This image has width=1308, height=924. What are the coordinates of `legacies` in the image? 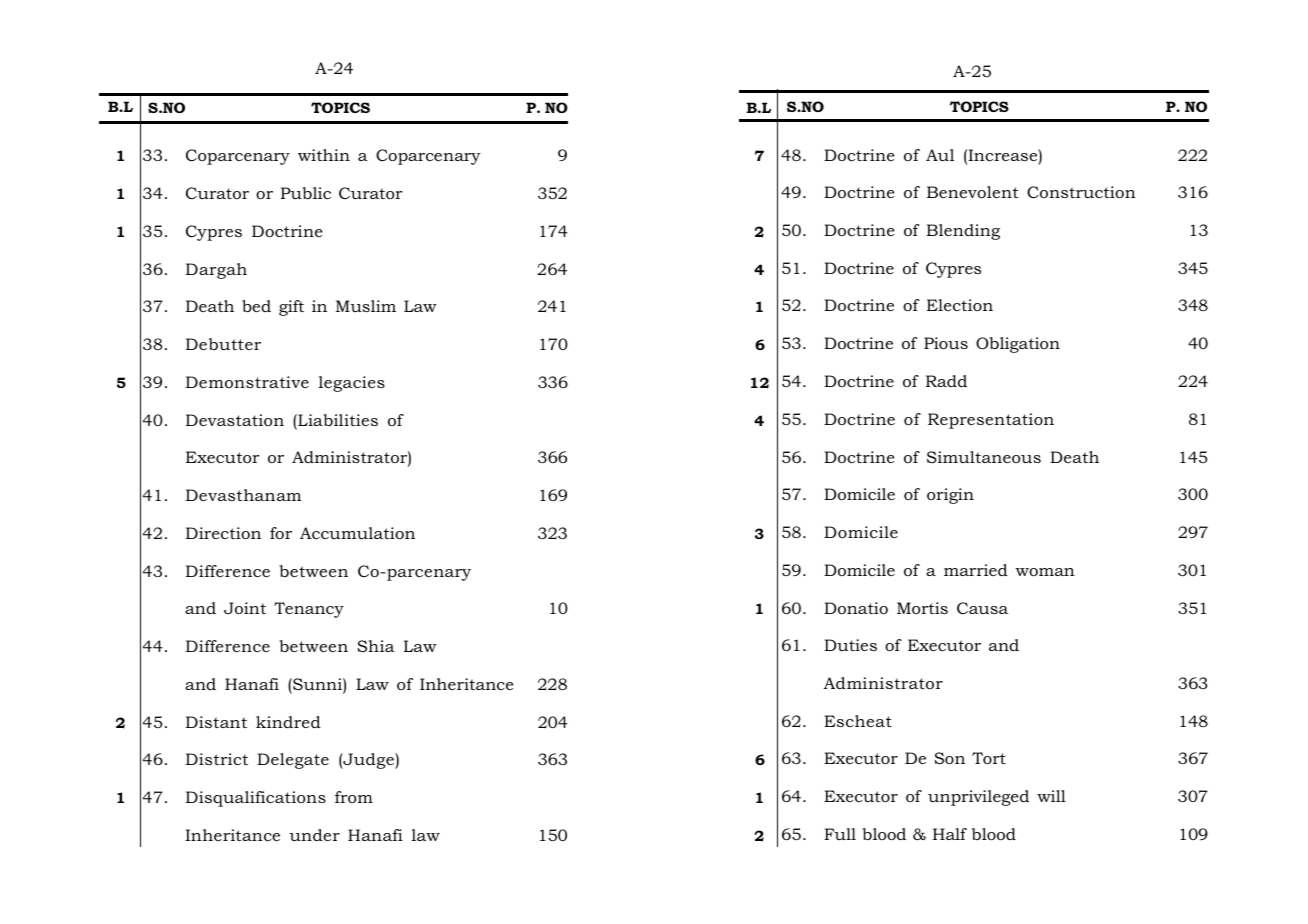 It's located at (352, 384).
